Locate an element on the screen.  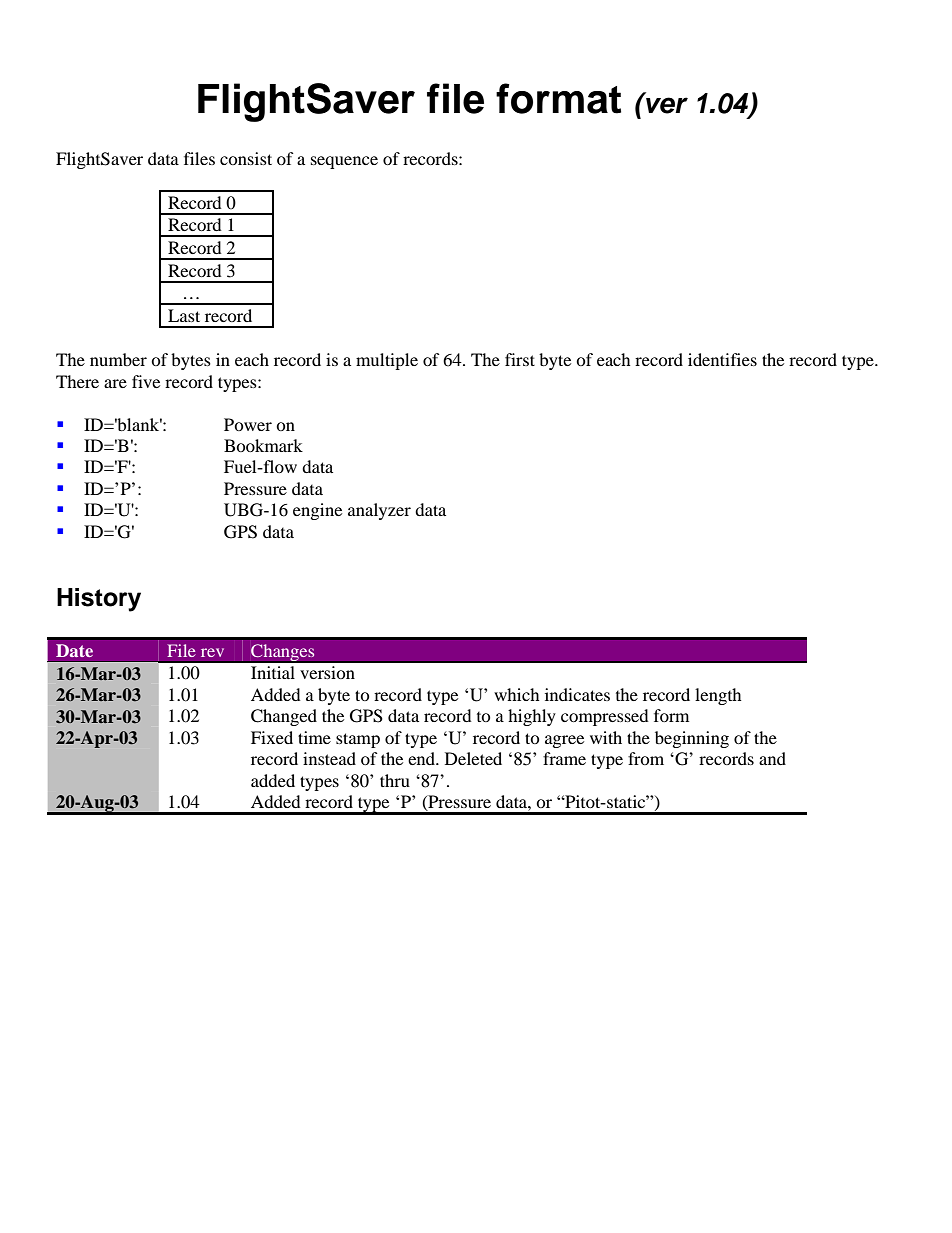
History is located at coordinates (99, 600).
